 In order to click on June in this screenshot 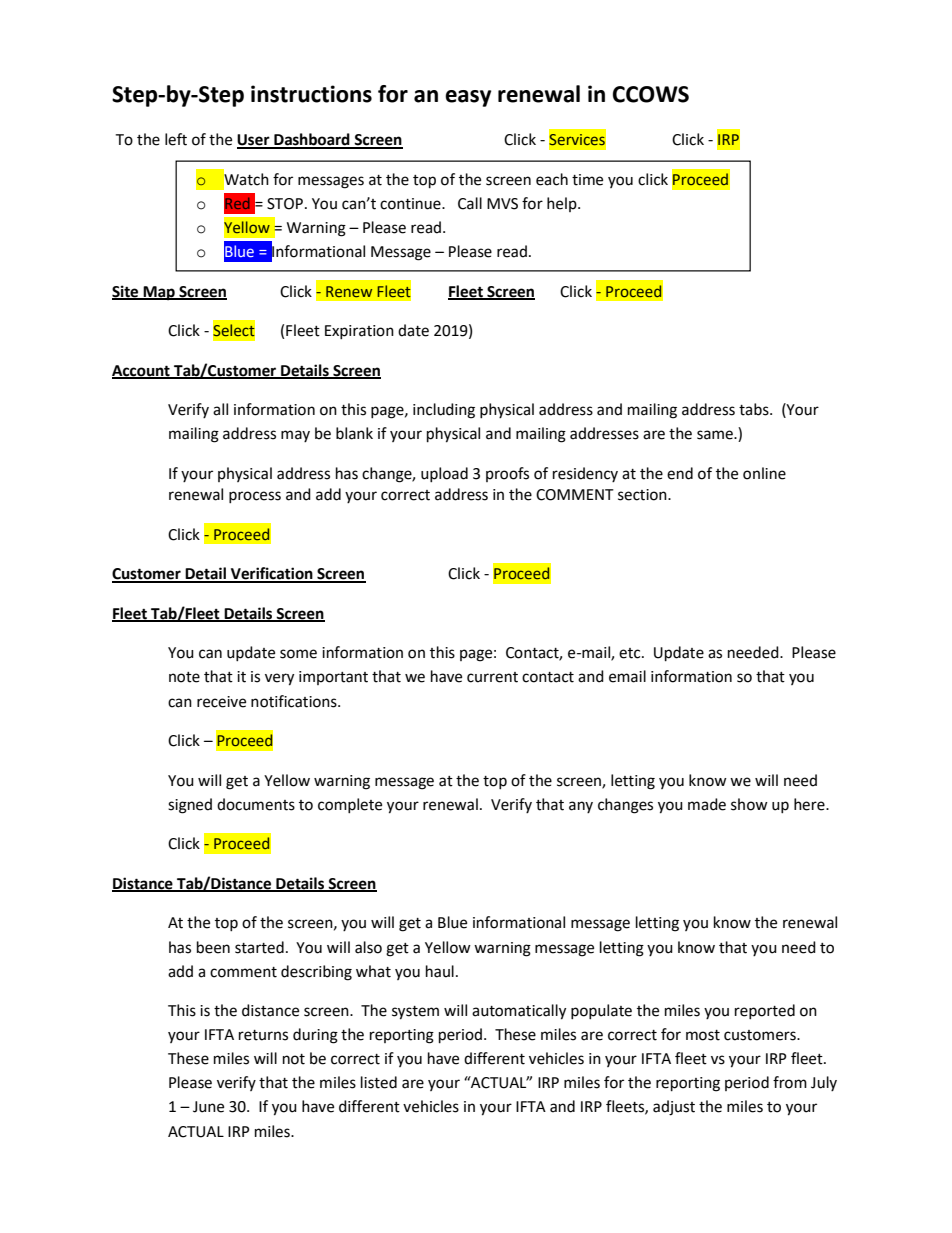, I will do `click(208, 1107)`.
